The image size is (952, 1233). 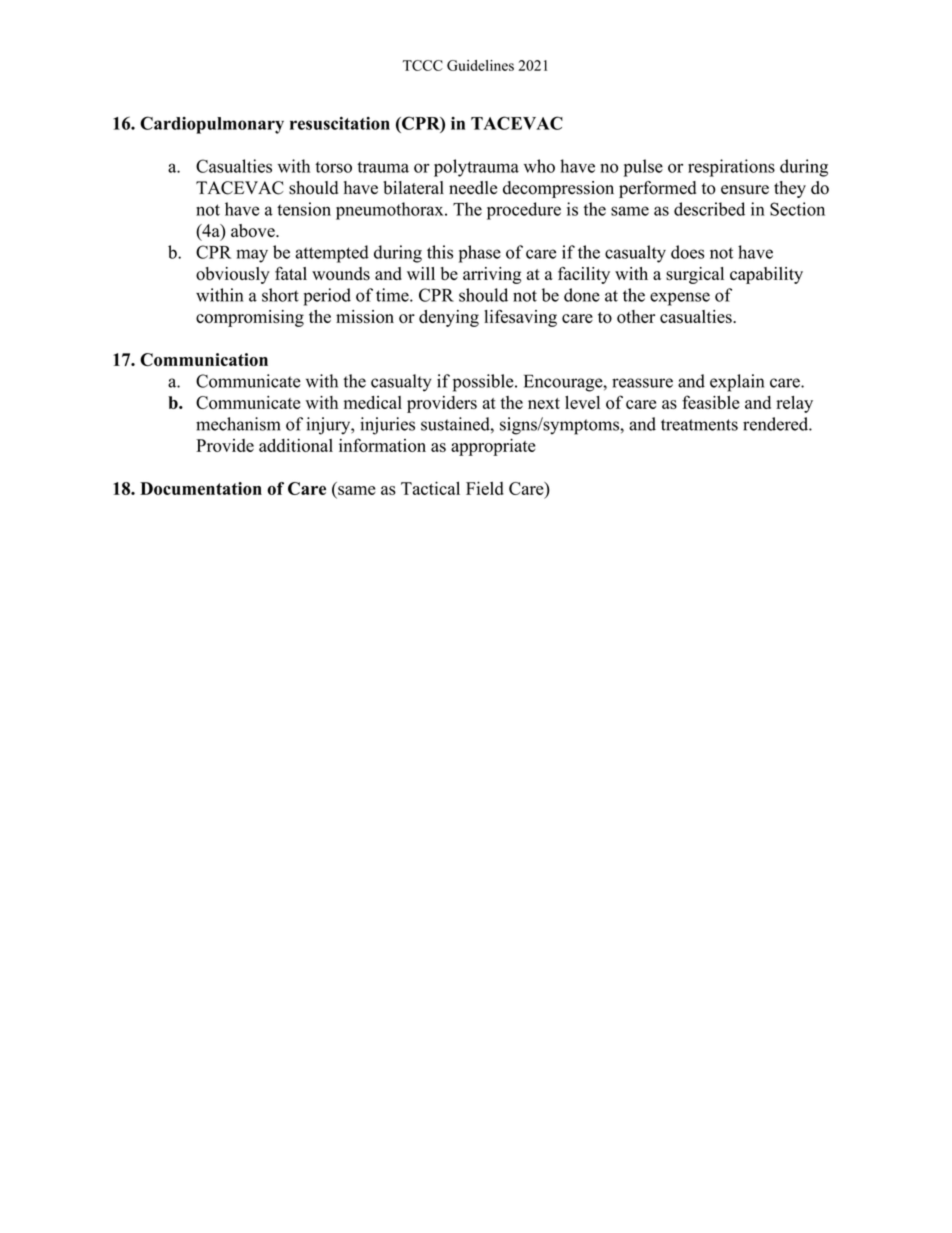 What do you see at coordinates (201, 488) in the page?
I see `Documentation` at bounding box center [201, 488].
